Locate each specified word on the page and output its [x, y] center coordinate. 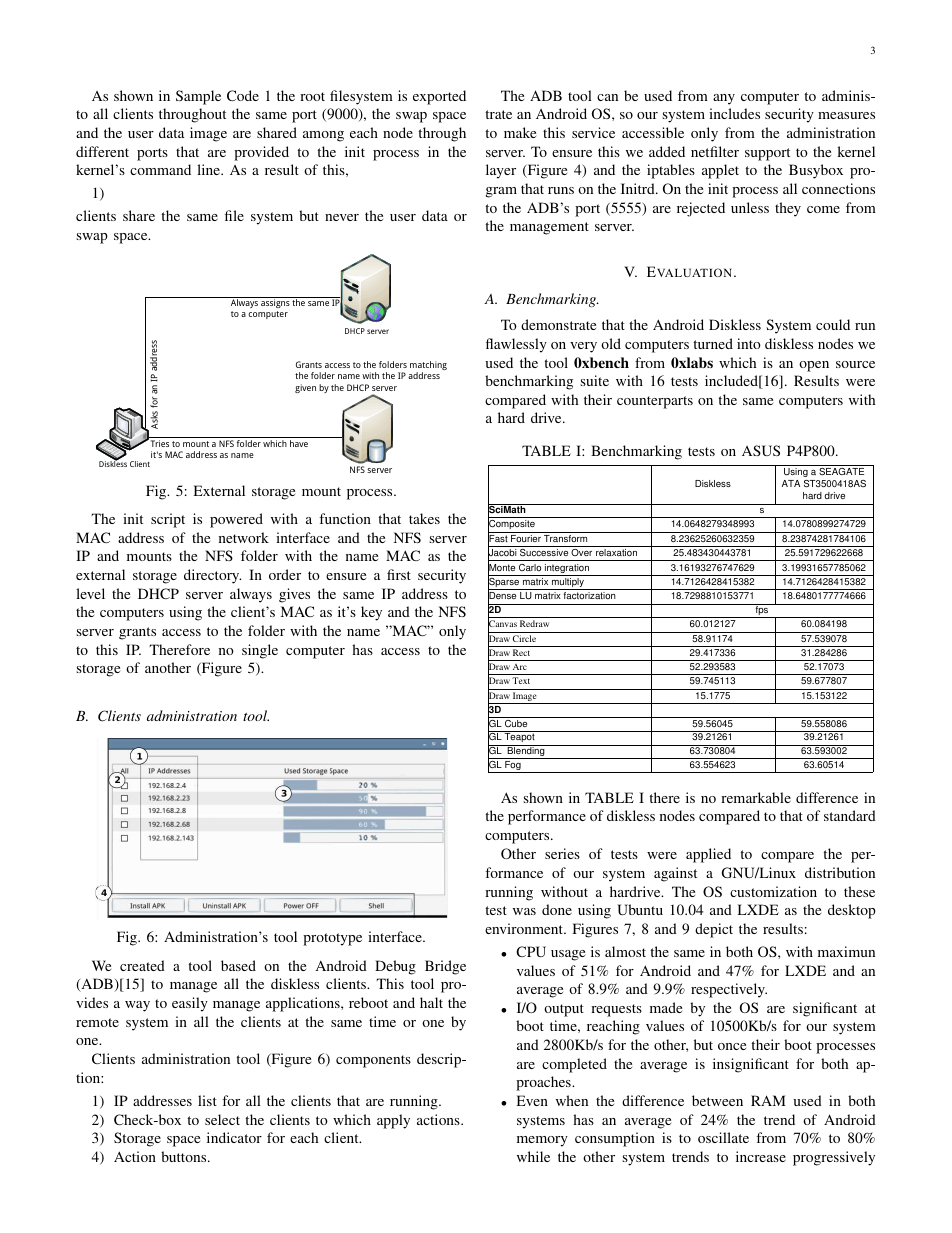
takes [424, 518]
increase [761, 1156]
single [260, 651]
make [520, 132]
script [168, 520]
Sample [198, 97]
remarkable [756, 797]
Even [532, 1100]
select [222, 1119]
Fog [513, 767]
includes [734, 113]
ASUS [761, 450]
